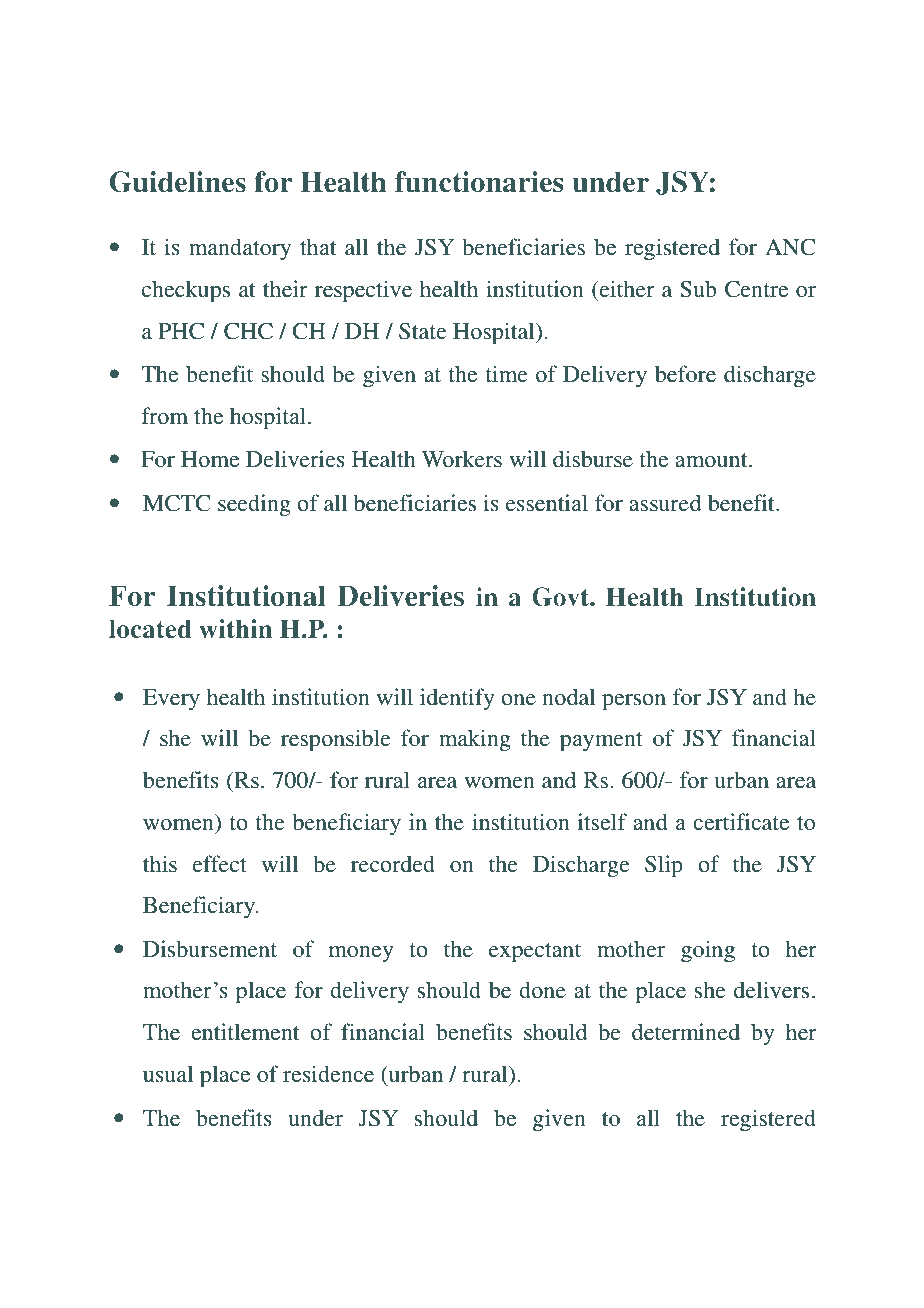 The image size is (924, 1308). I want to click on entitlement, so click(245, 1031).
